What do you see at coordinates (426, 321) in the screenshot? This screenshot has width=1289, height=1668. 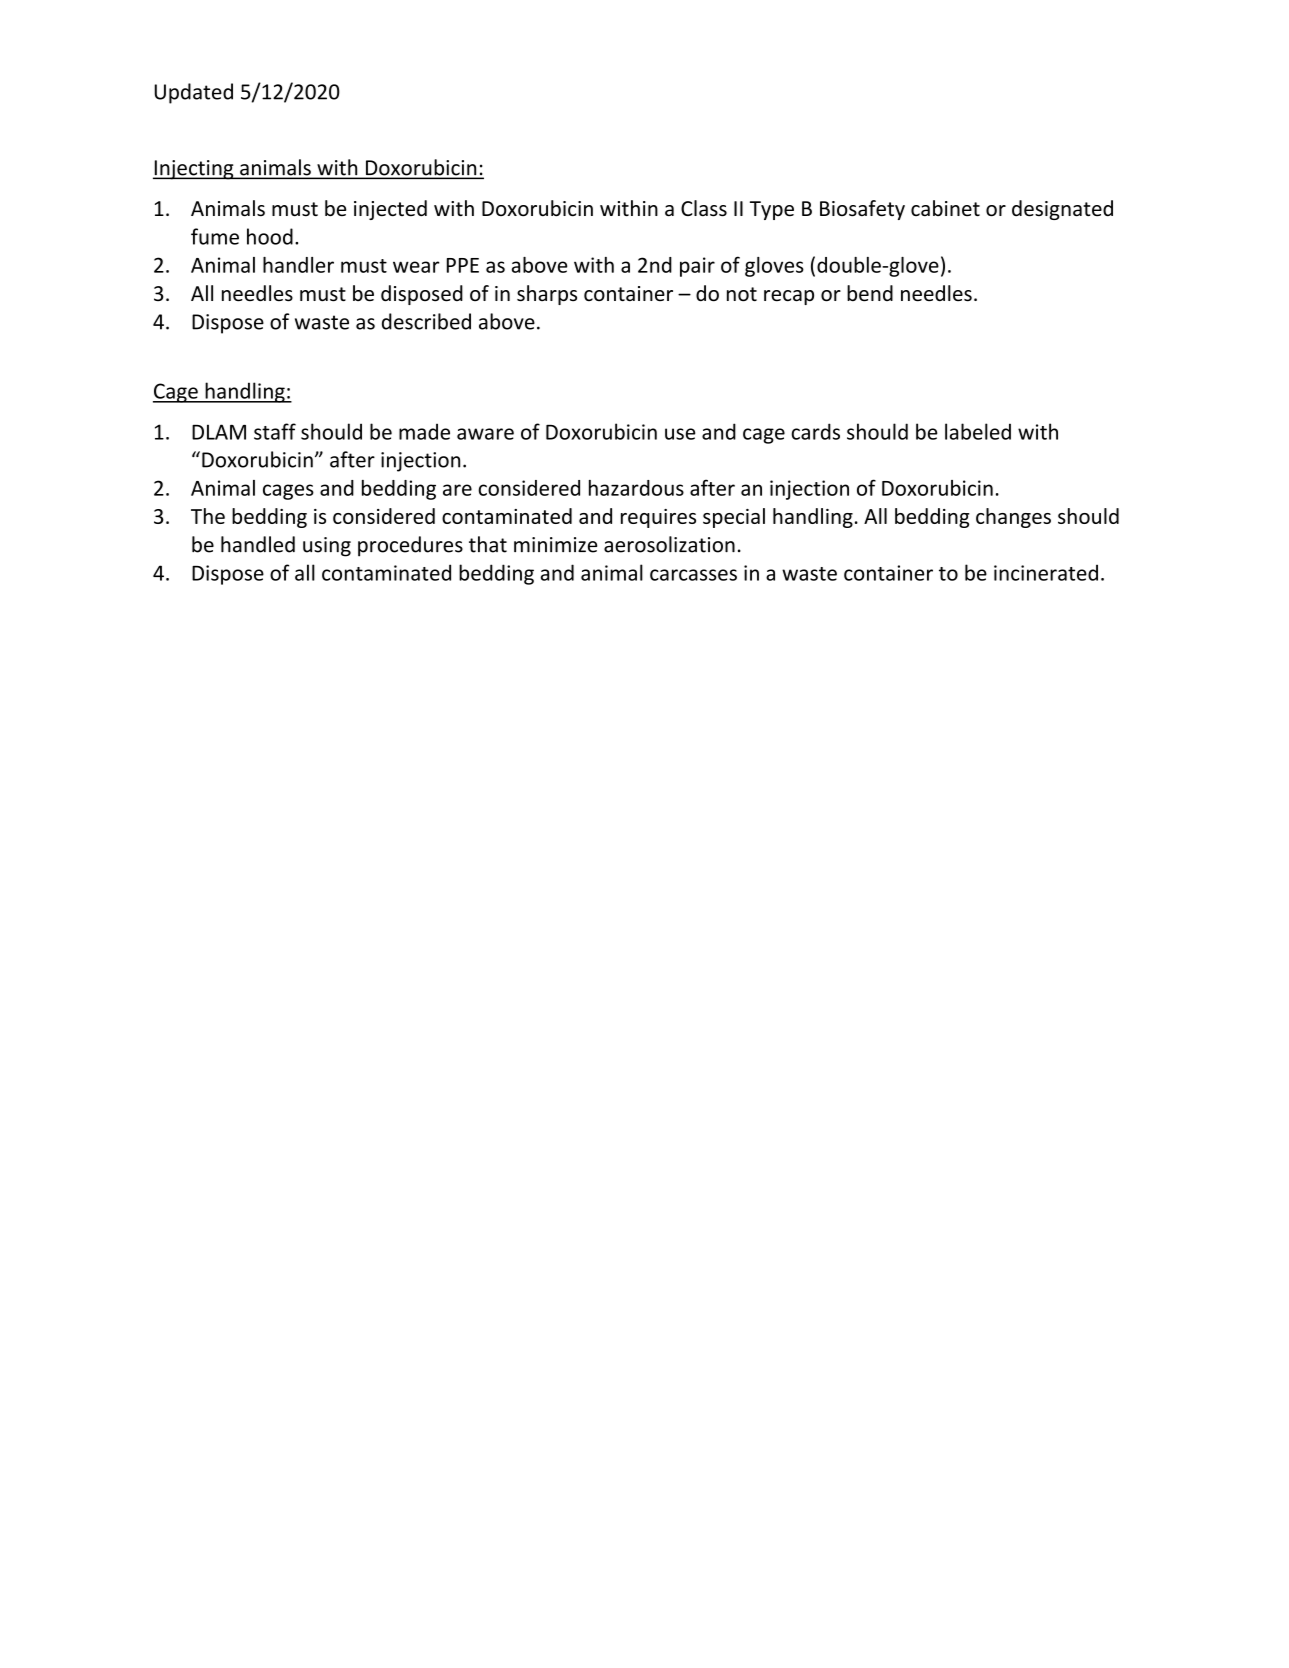 I see `described` at bounding box center [426, 321].
